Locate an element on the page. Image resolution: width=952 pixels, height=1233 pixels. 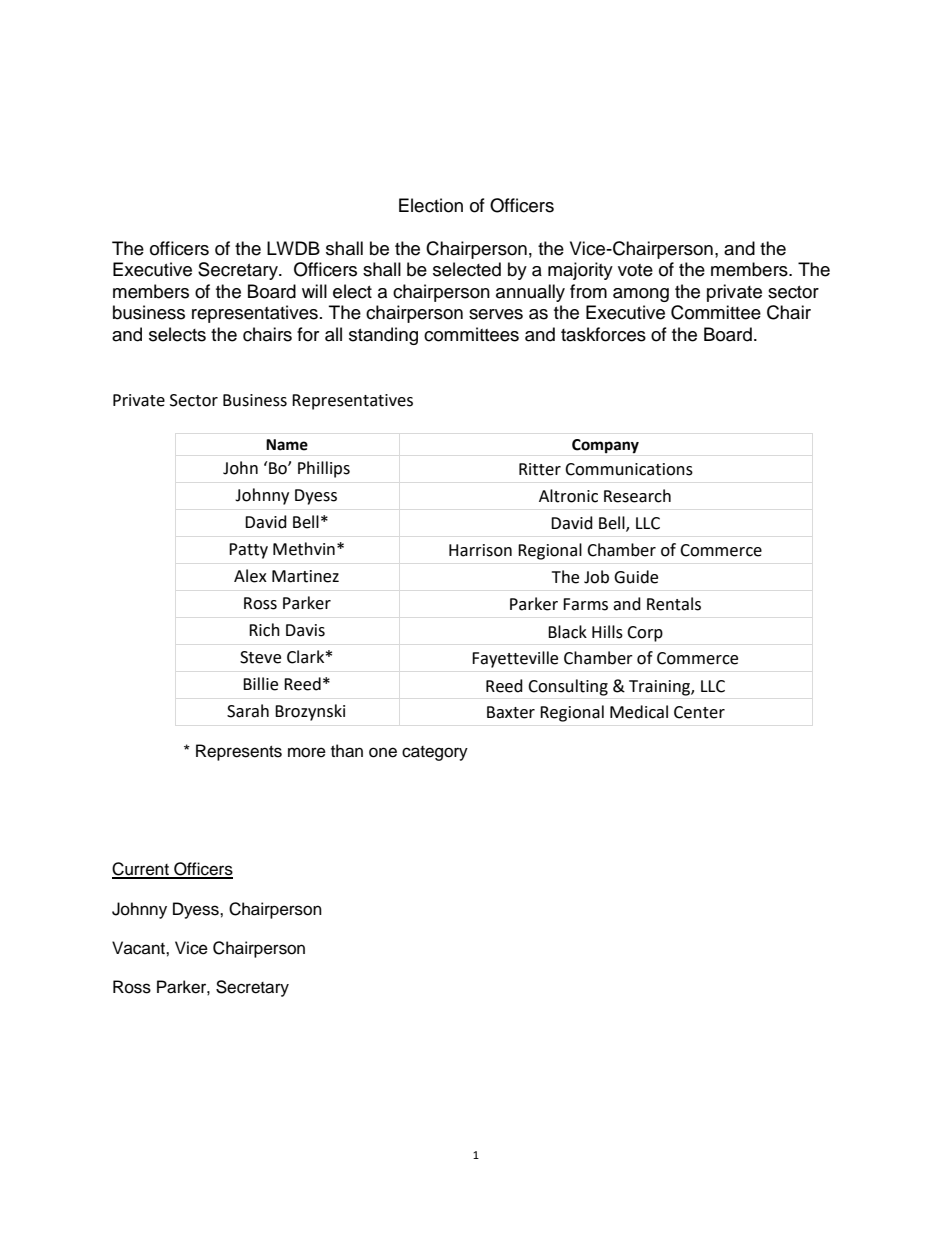
Research is located at coordinates (637, 496).
